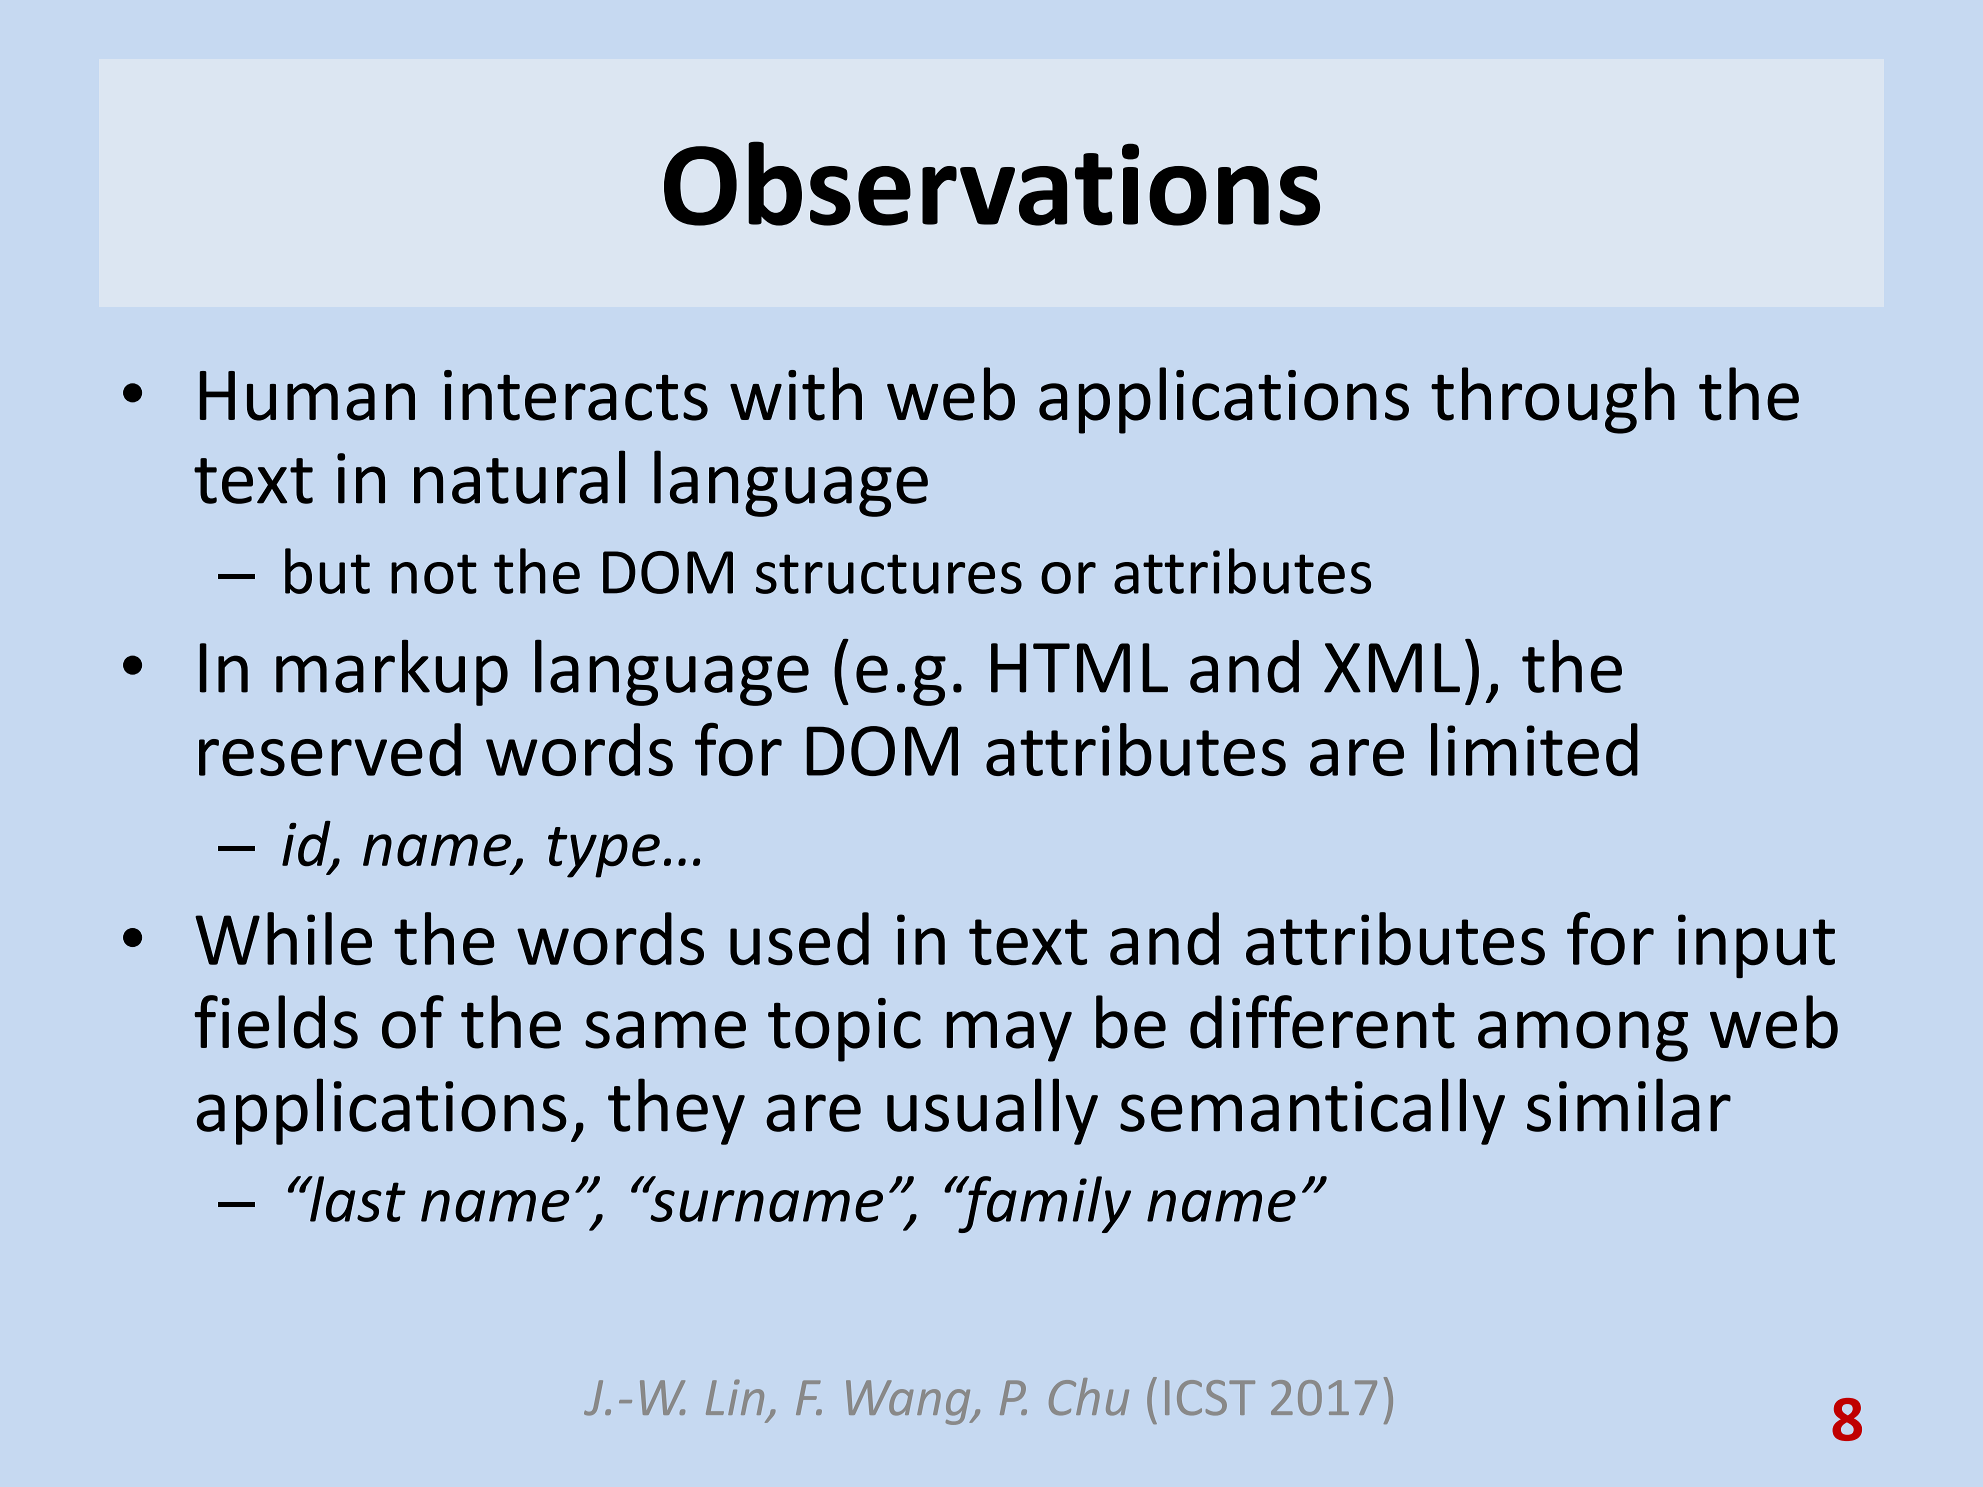 The image size is (1983, 1487). Describe the element at coordinates (735, 1397) in the screenshot. I see `Lin` at that location.
